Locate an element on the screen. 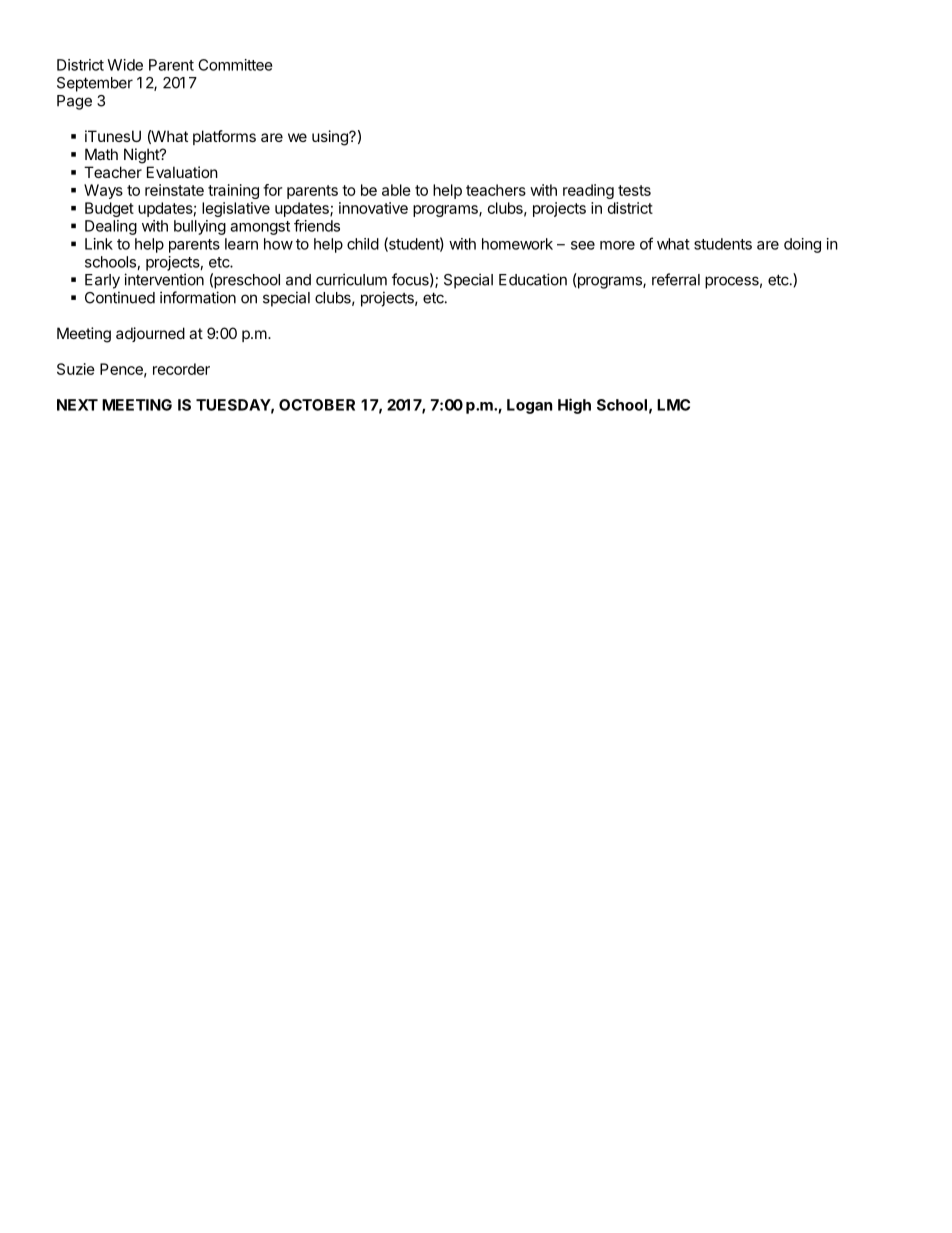 Image resolution: width=952 pixels, height=1233 pixels. LMC is located at coordinates (673, 405).
